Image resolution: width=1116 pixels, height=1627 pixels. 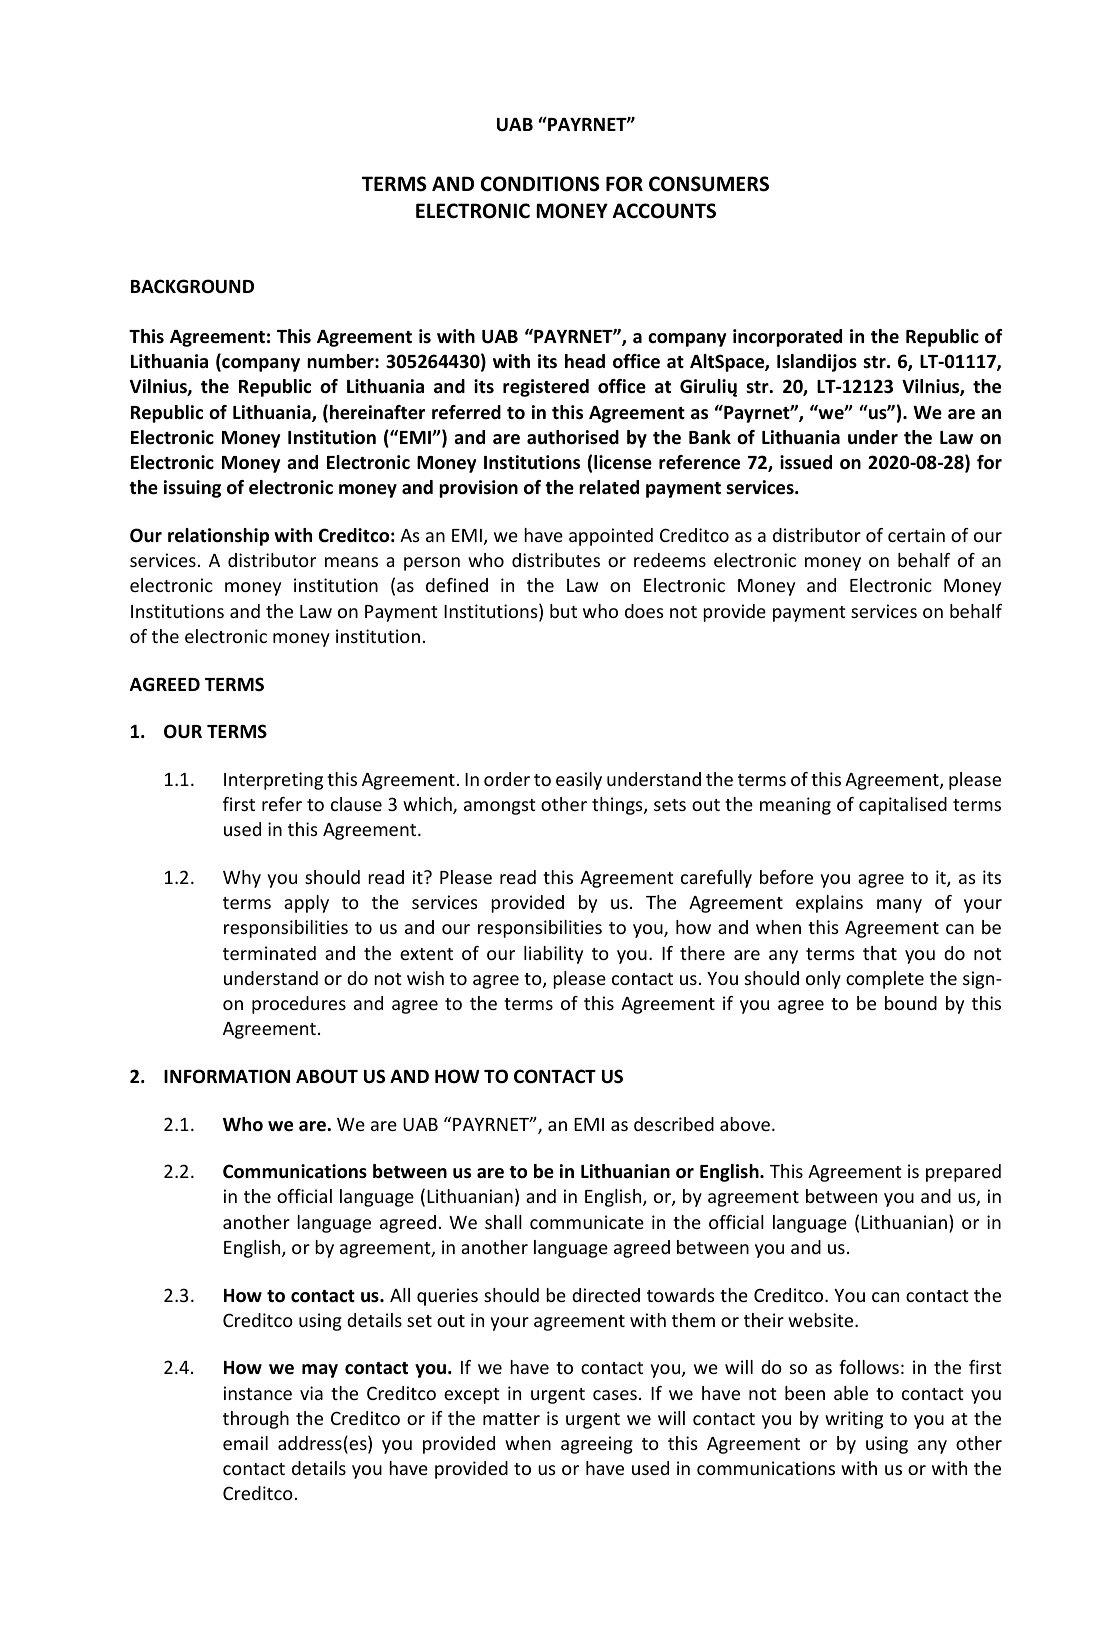 I want to click on BACKGROUND, so click(x=192, y=286).
